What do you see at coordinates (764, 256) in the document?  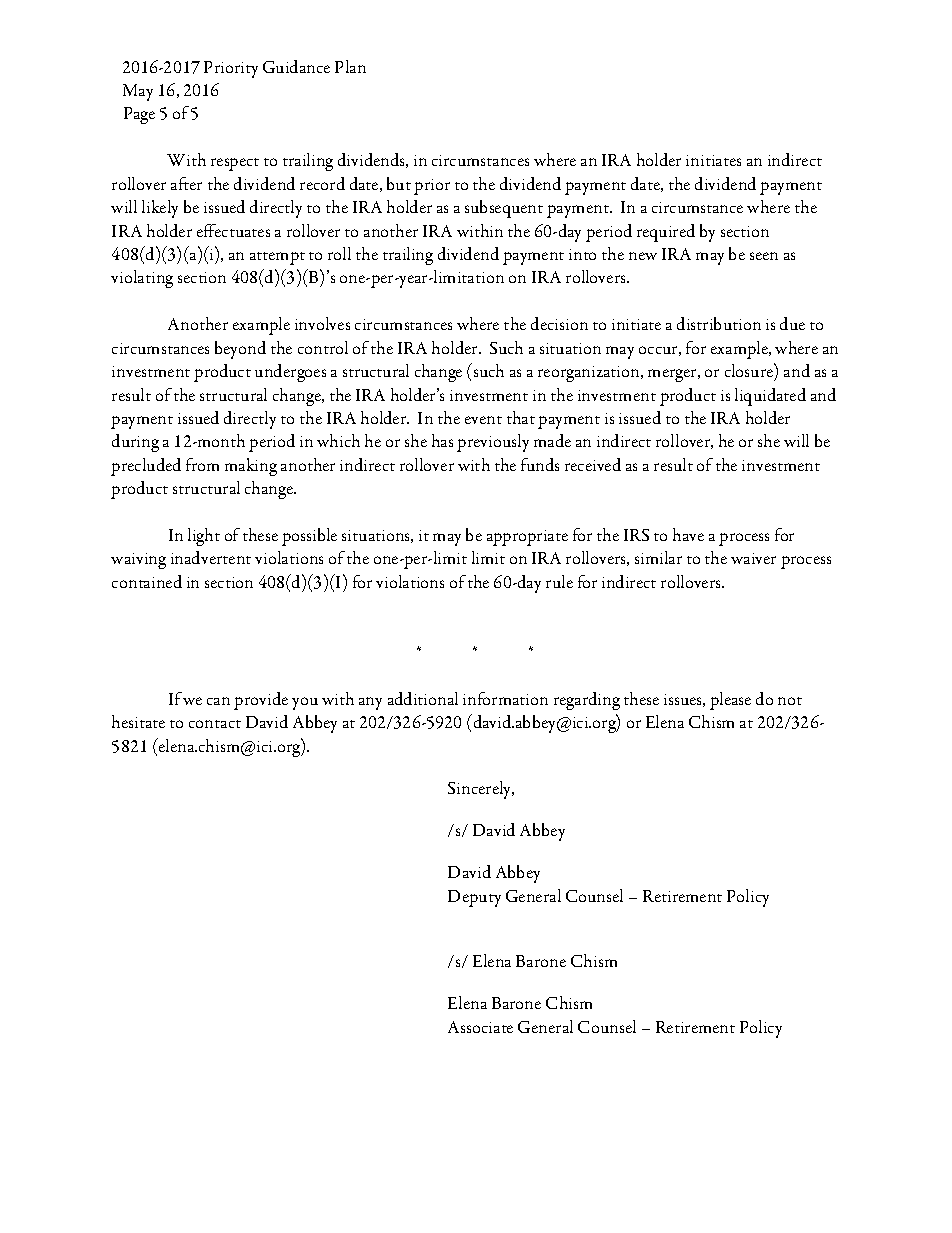 I see `seen` at bounding box center [764, 256].
